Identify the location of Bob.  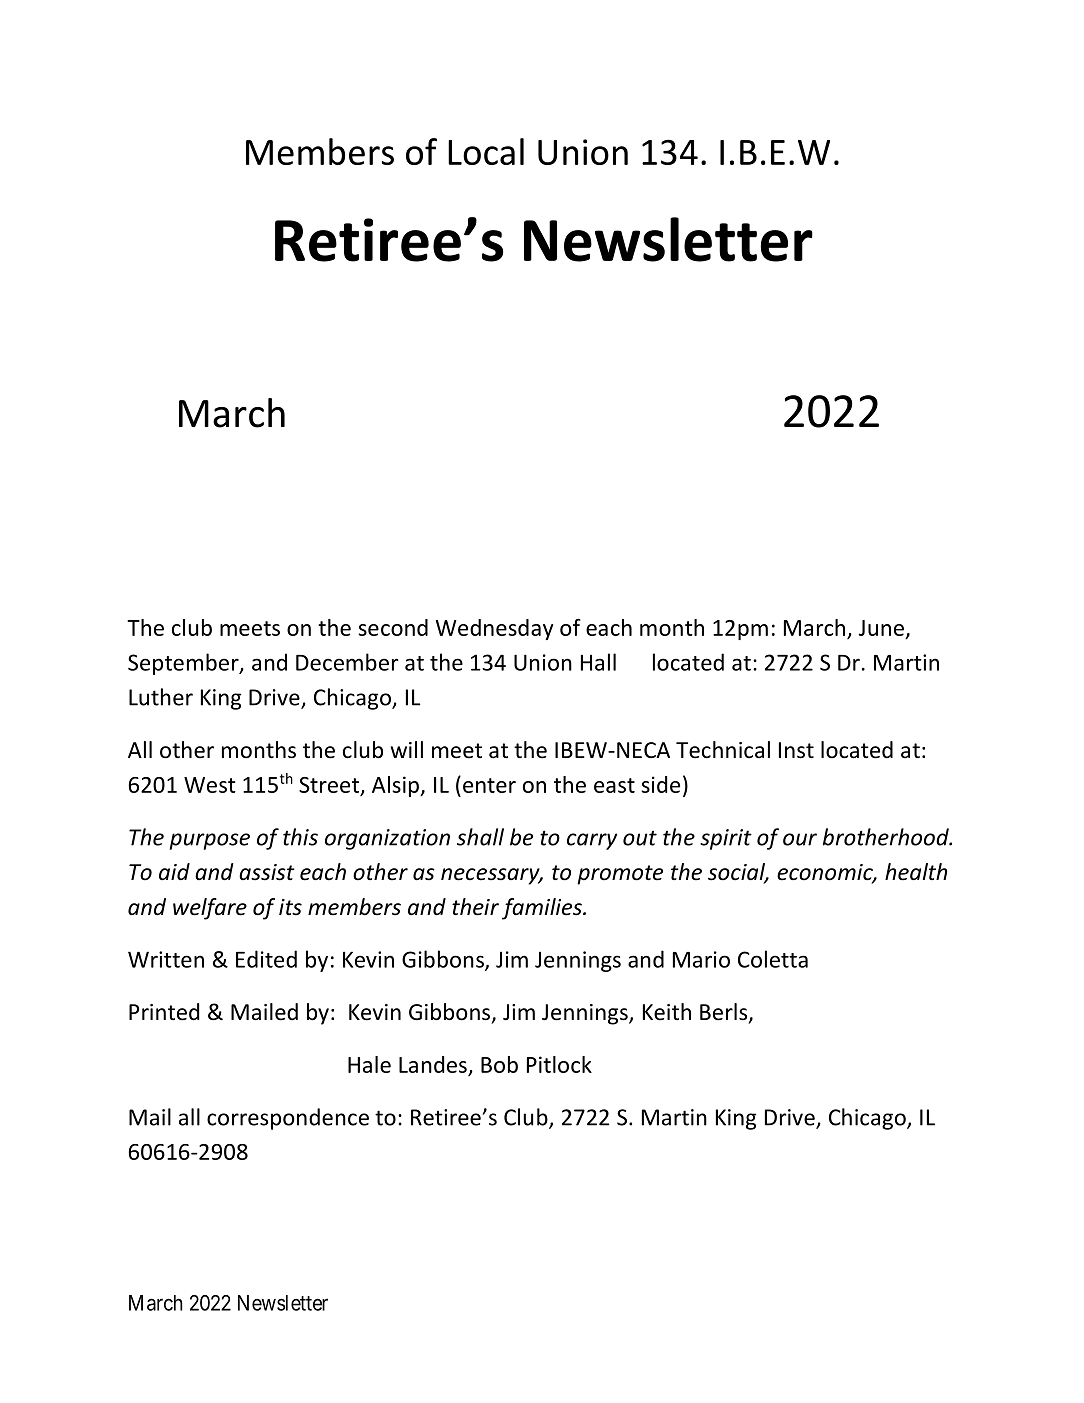
(499, 1064).
